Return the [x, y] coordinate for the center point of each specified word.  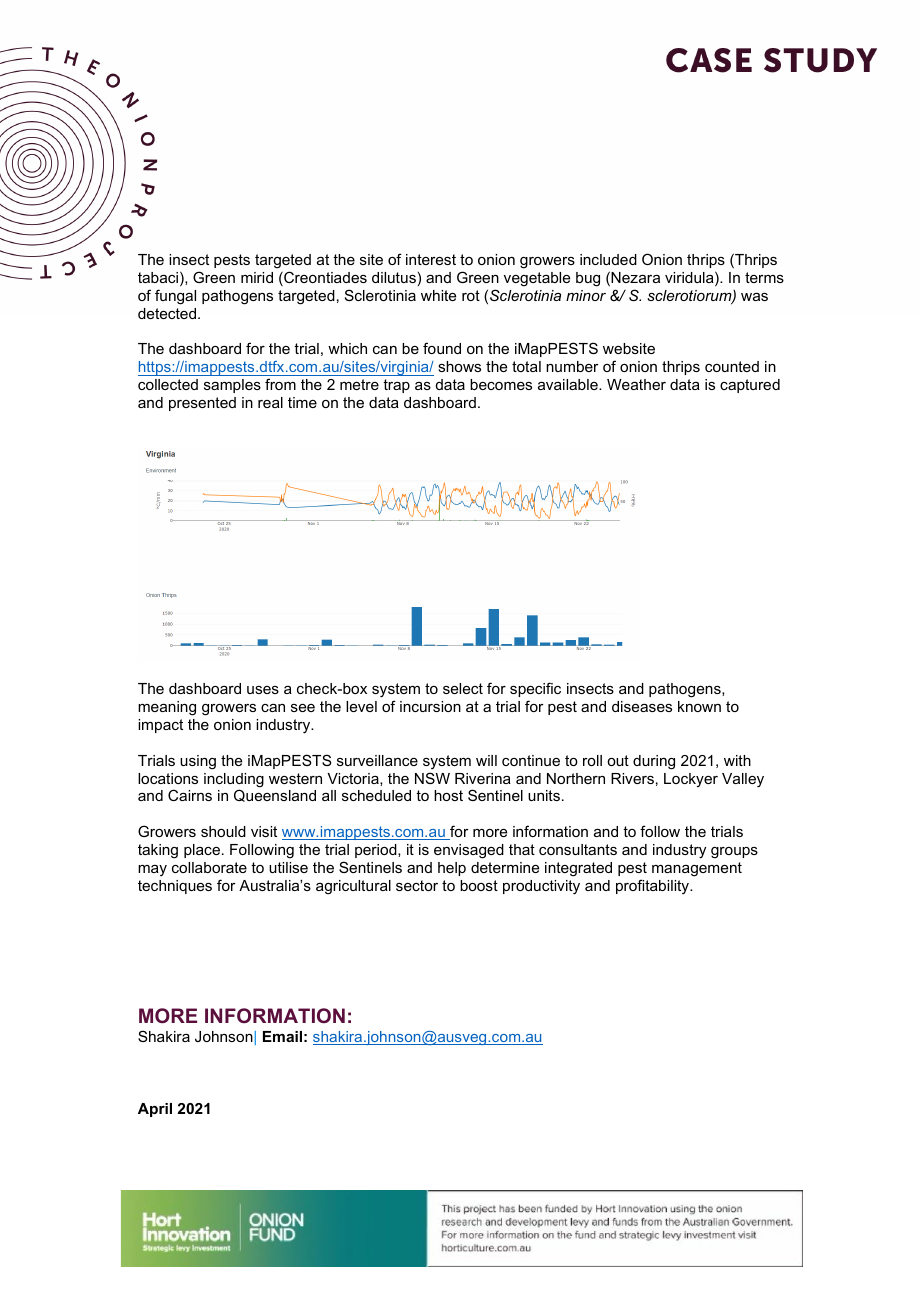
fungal [175, 297]
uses [263, 690]
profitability [654, 886]
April [155, 1110]
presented [202, 404]
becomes [501, 384]
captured [750, 386]
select [463, 688]
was [754, 297]
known [699, 706]
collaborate [209, 867]
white [438, 295]
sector [417, 885]
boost [479, 885]
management [697, 869]
